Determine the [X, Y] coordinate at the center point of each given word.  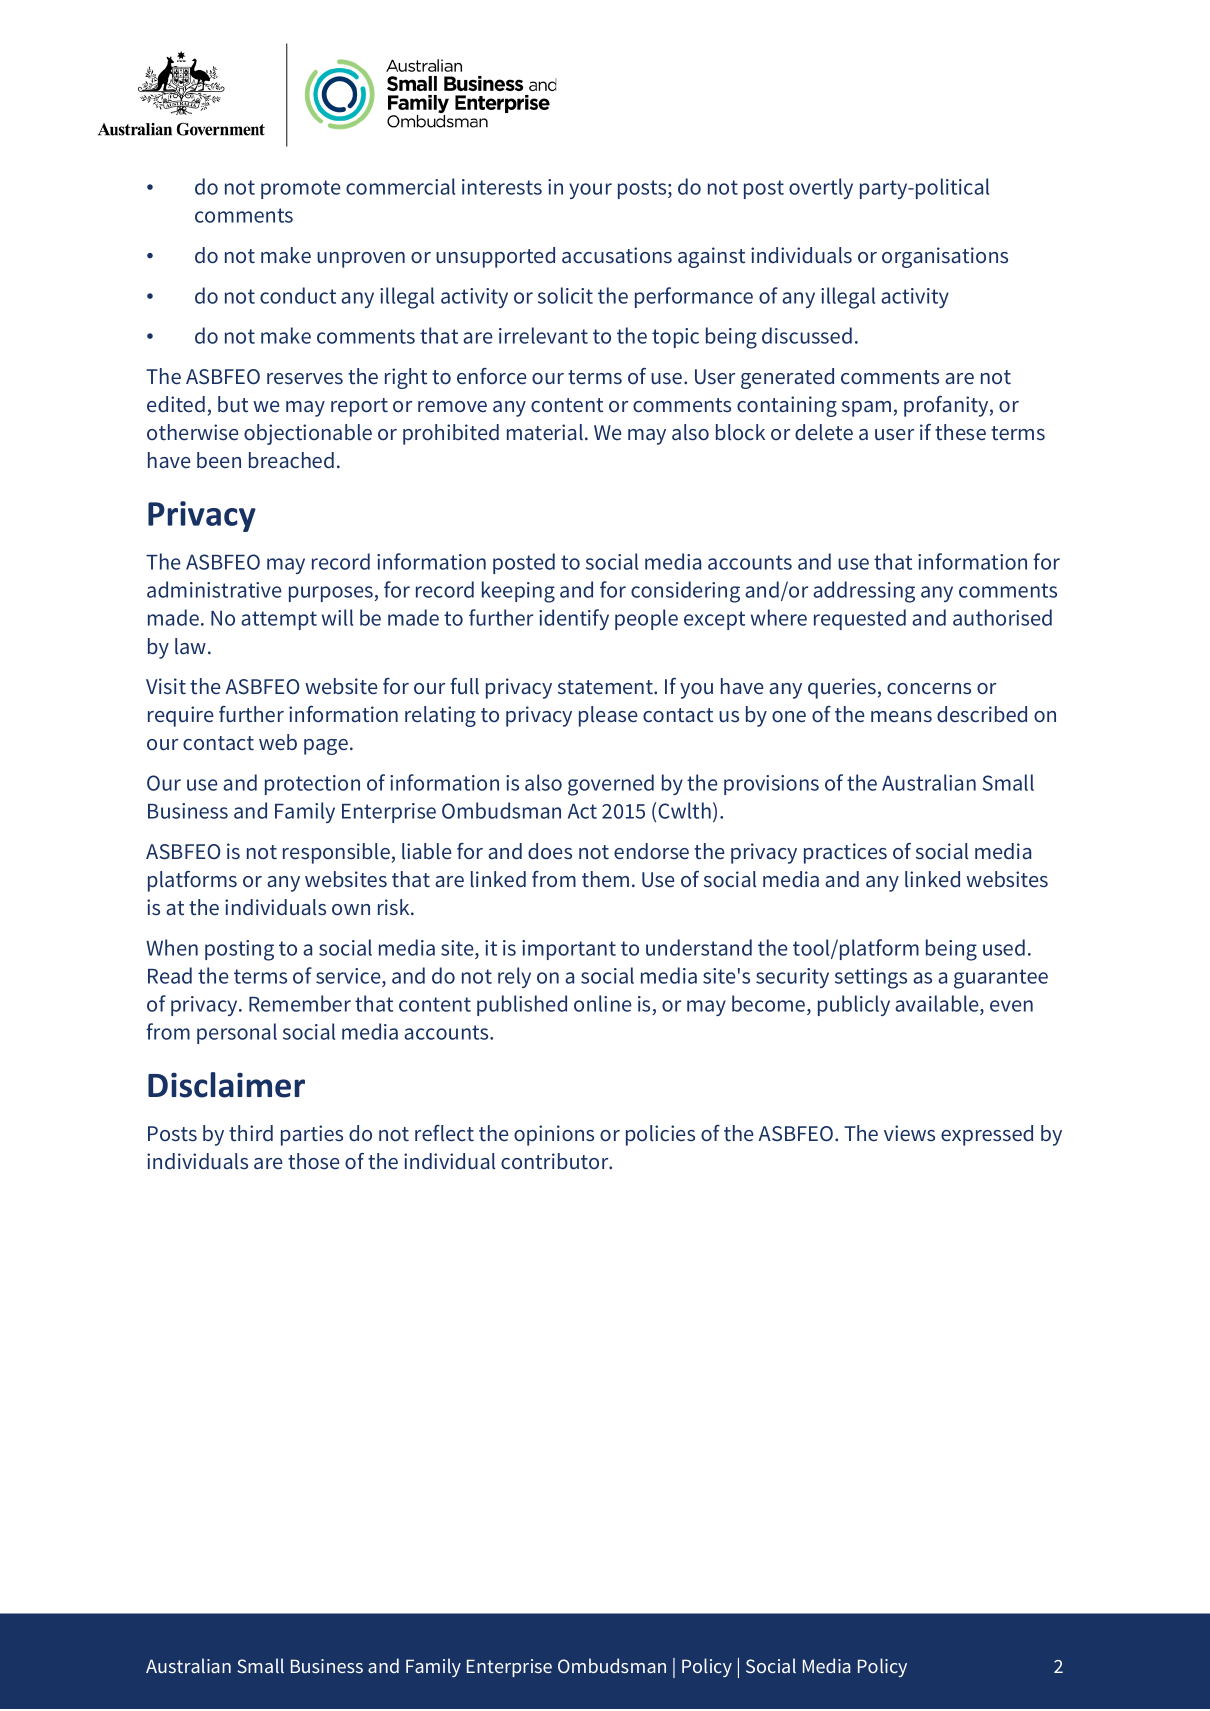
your [590, 191]
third [251, 1133]
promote [301, 189]
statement [606, 687]
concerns [929, 689]
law [192, 646]
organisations [945, 257]
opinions [554, 1135]
